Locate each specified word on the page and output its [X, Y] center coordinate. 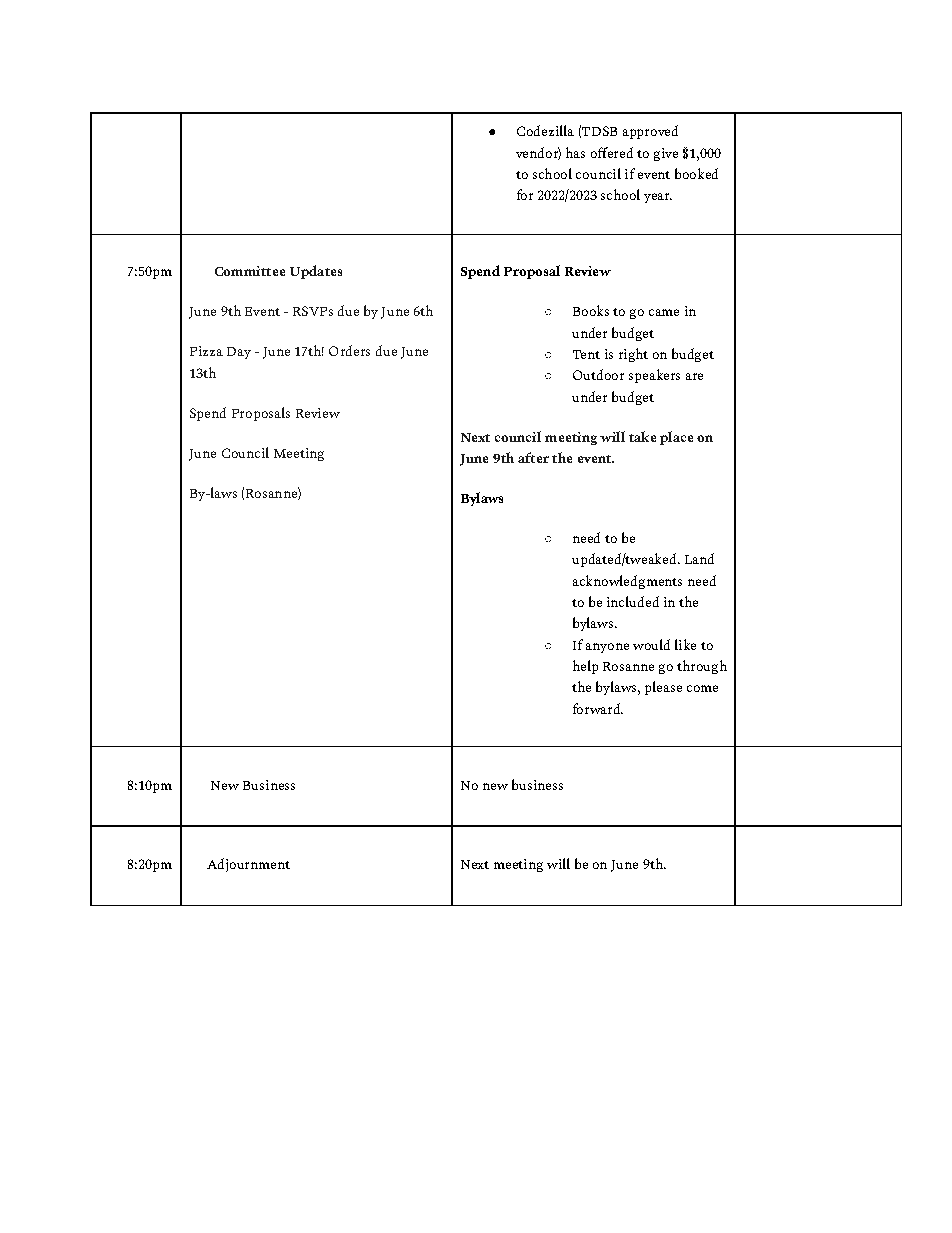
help [585, 667]
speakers [654, 376]
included [633, 601]
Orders [349, 350]
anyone [607, 648]
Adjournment [248, 865]
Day [239, 353]
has [575, 152]
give [666, 154]
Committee [250, 271]
